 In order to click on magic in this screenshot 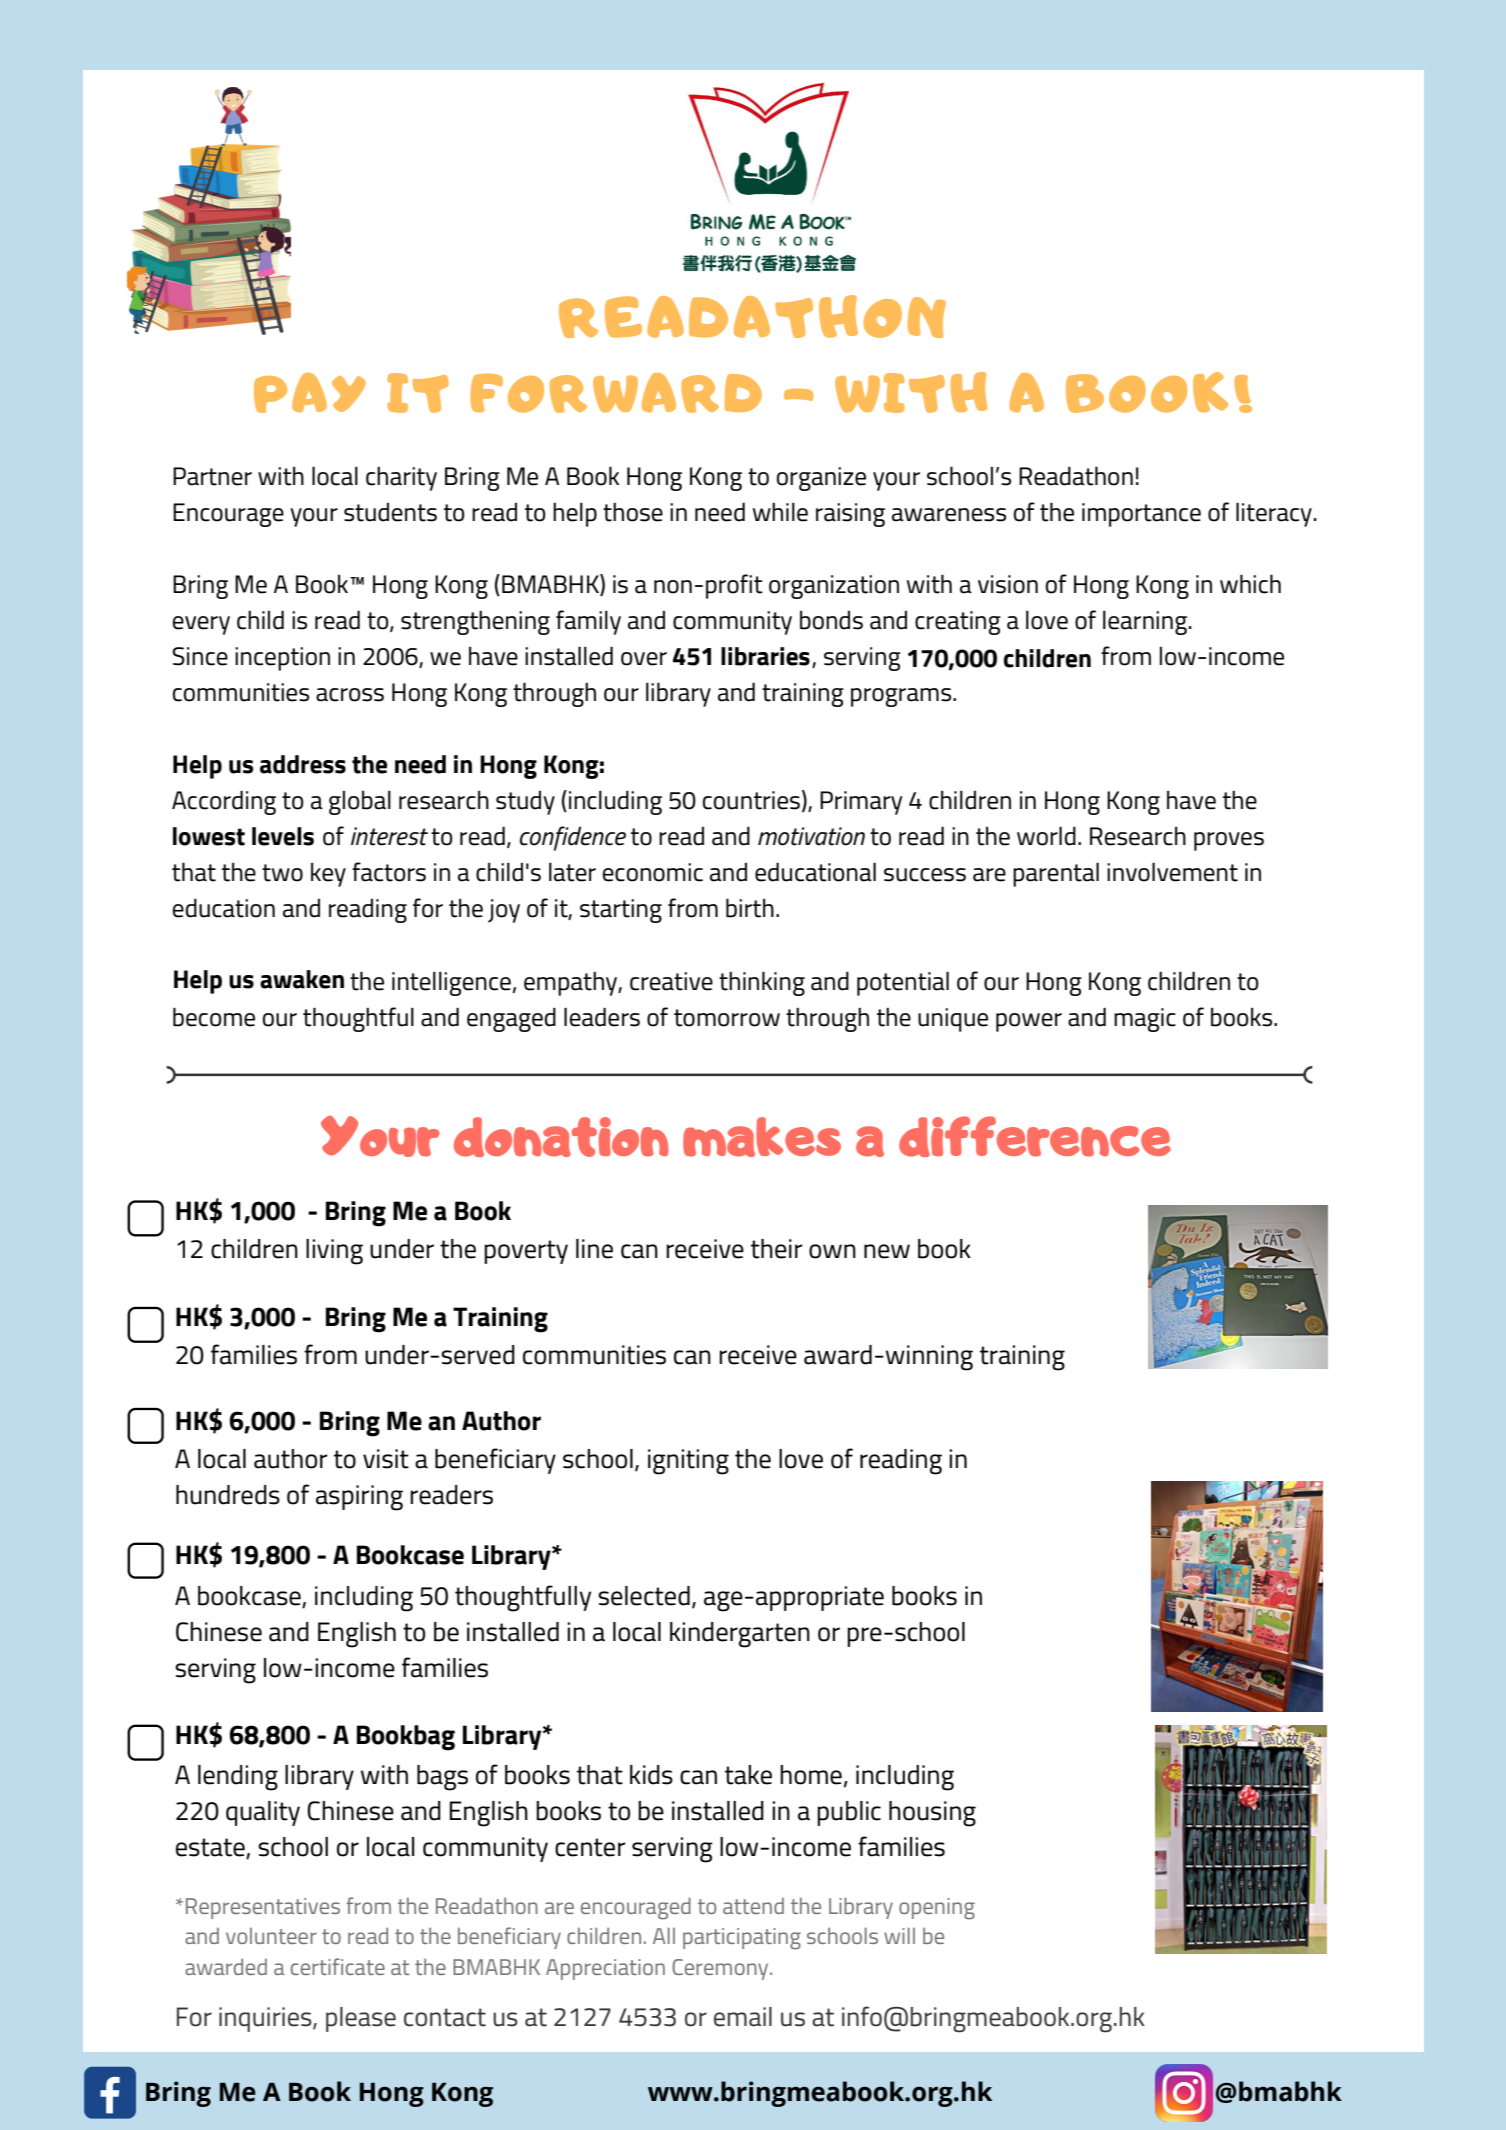, I will do `click(1145, 1020)`.
